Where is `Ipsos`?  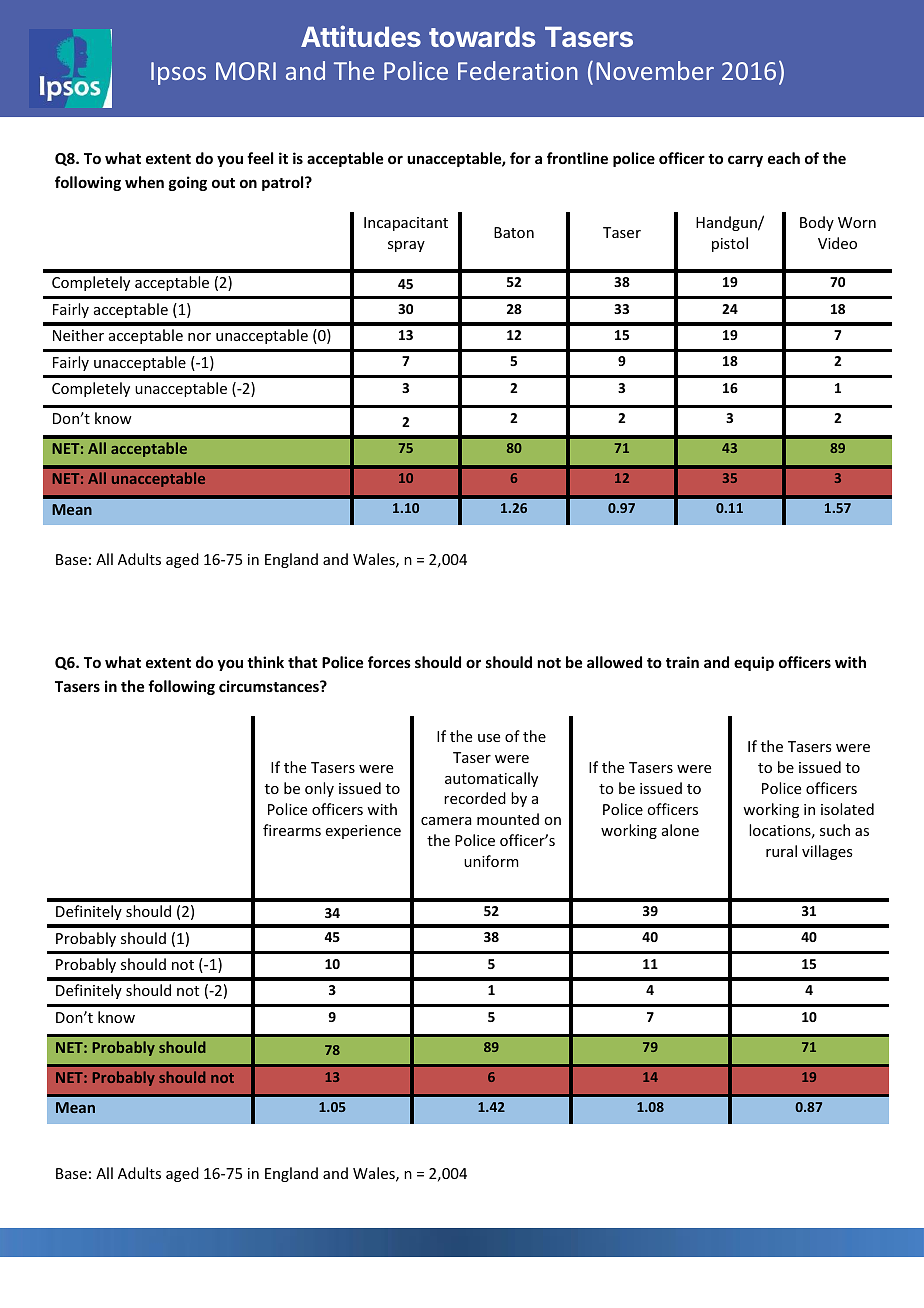
Ipsos is located at coordinates (178, 73).
